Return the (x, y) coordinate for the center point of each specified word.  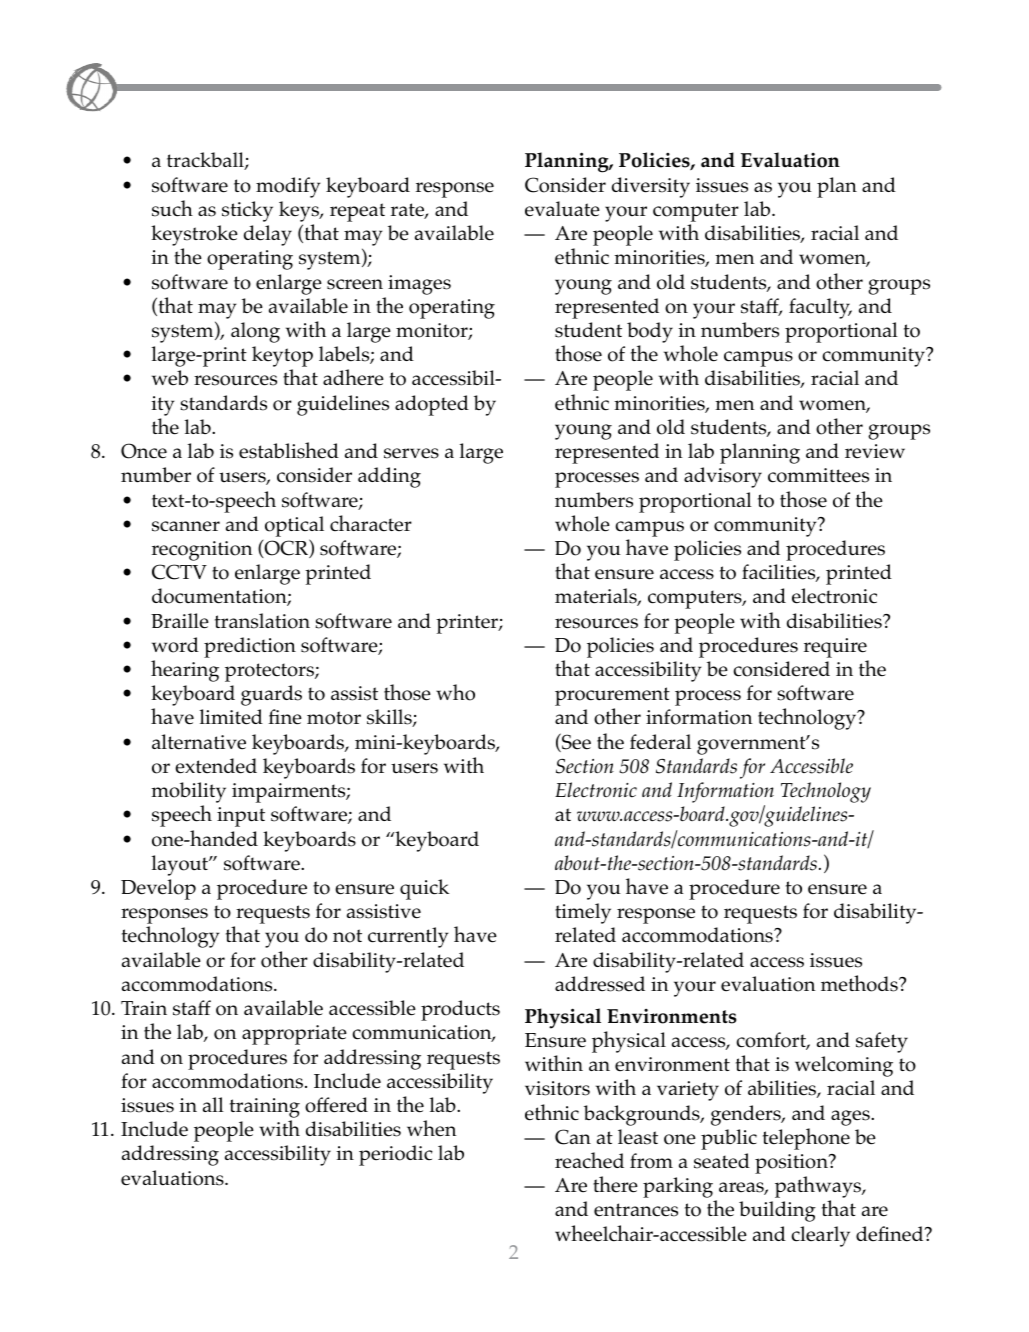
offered (336, 1105)
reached (589, 1160)
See (575, 742)
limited (231, 717)
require (835, 648)
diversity (651, 187)
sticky (247, 211)
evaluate (562, 209)
